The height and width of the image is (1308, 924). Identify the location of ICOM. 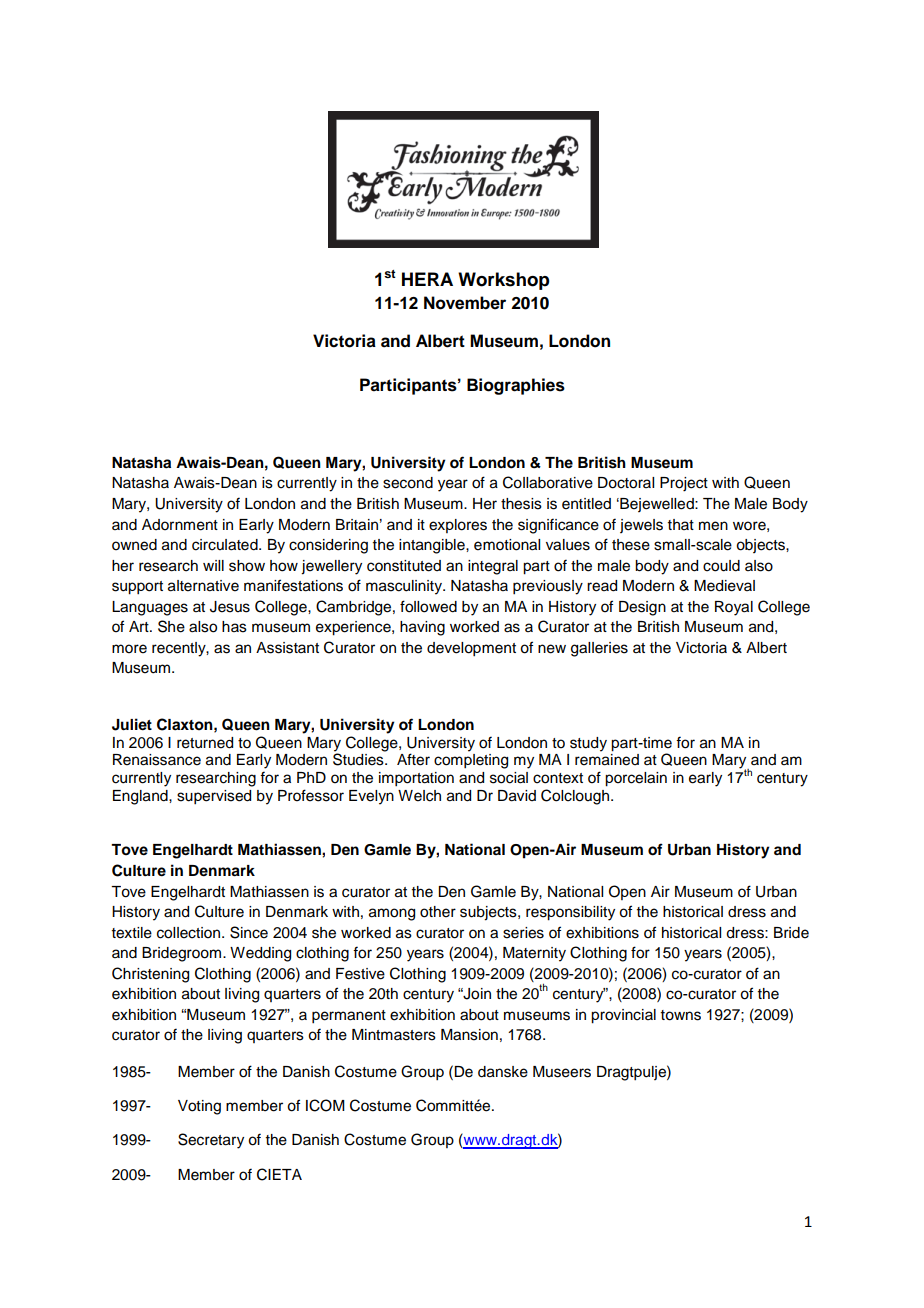
(325, 1105).
